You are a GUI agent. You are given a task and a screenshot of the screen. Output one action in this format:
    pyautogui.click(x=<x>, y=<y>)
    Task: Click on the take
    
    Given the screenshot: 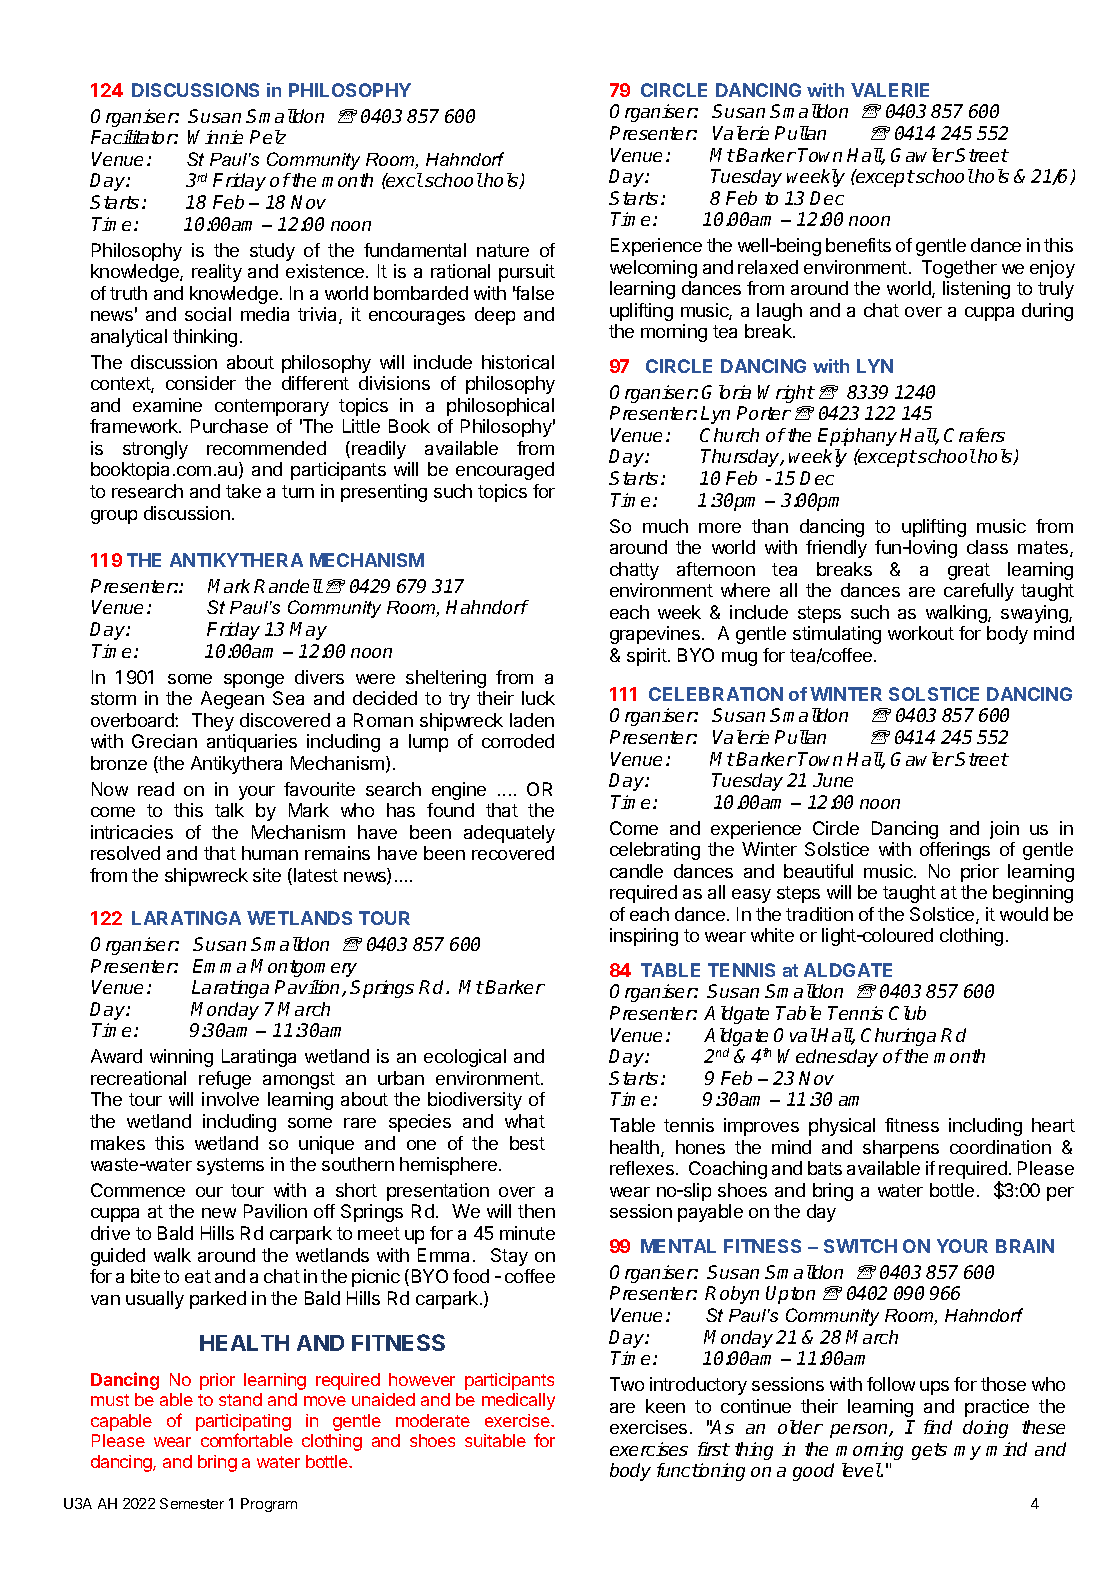 What is the action you would take?
    pyautogui.click(x=243, y=491)
